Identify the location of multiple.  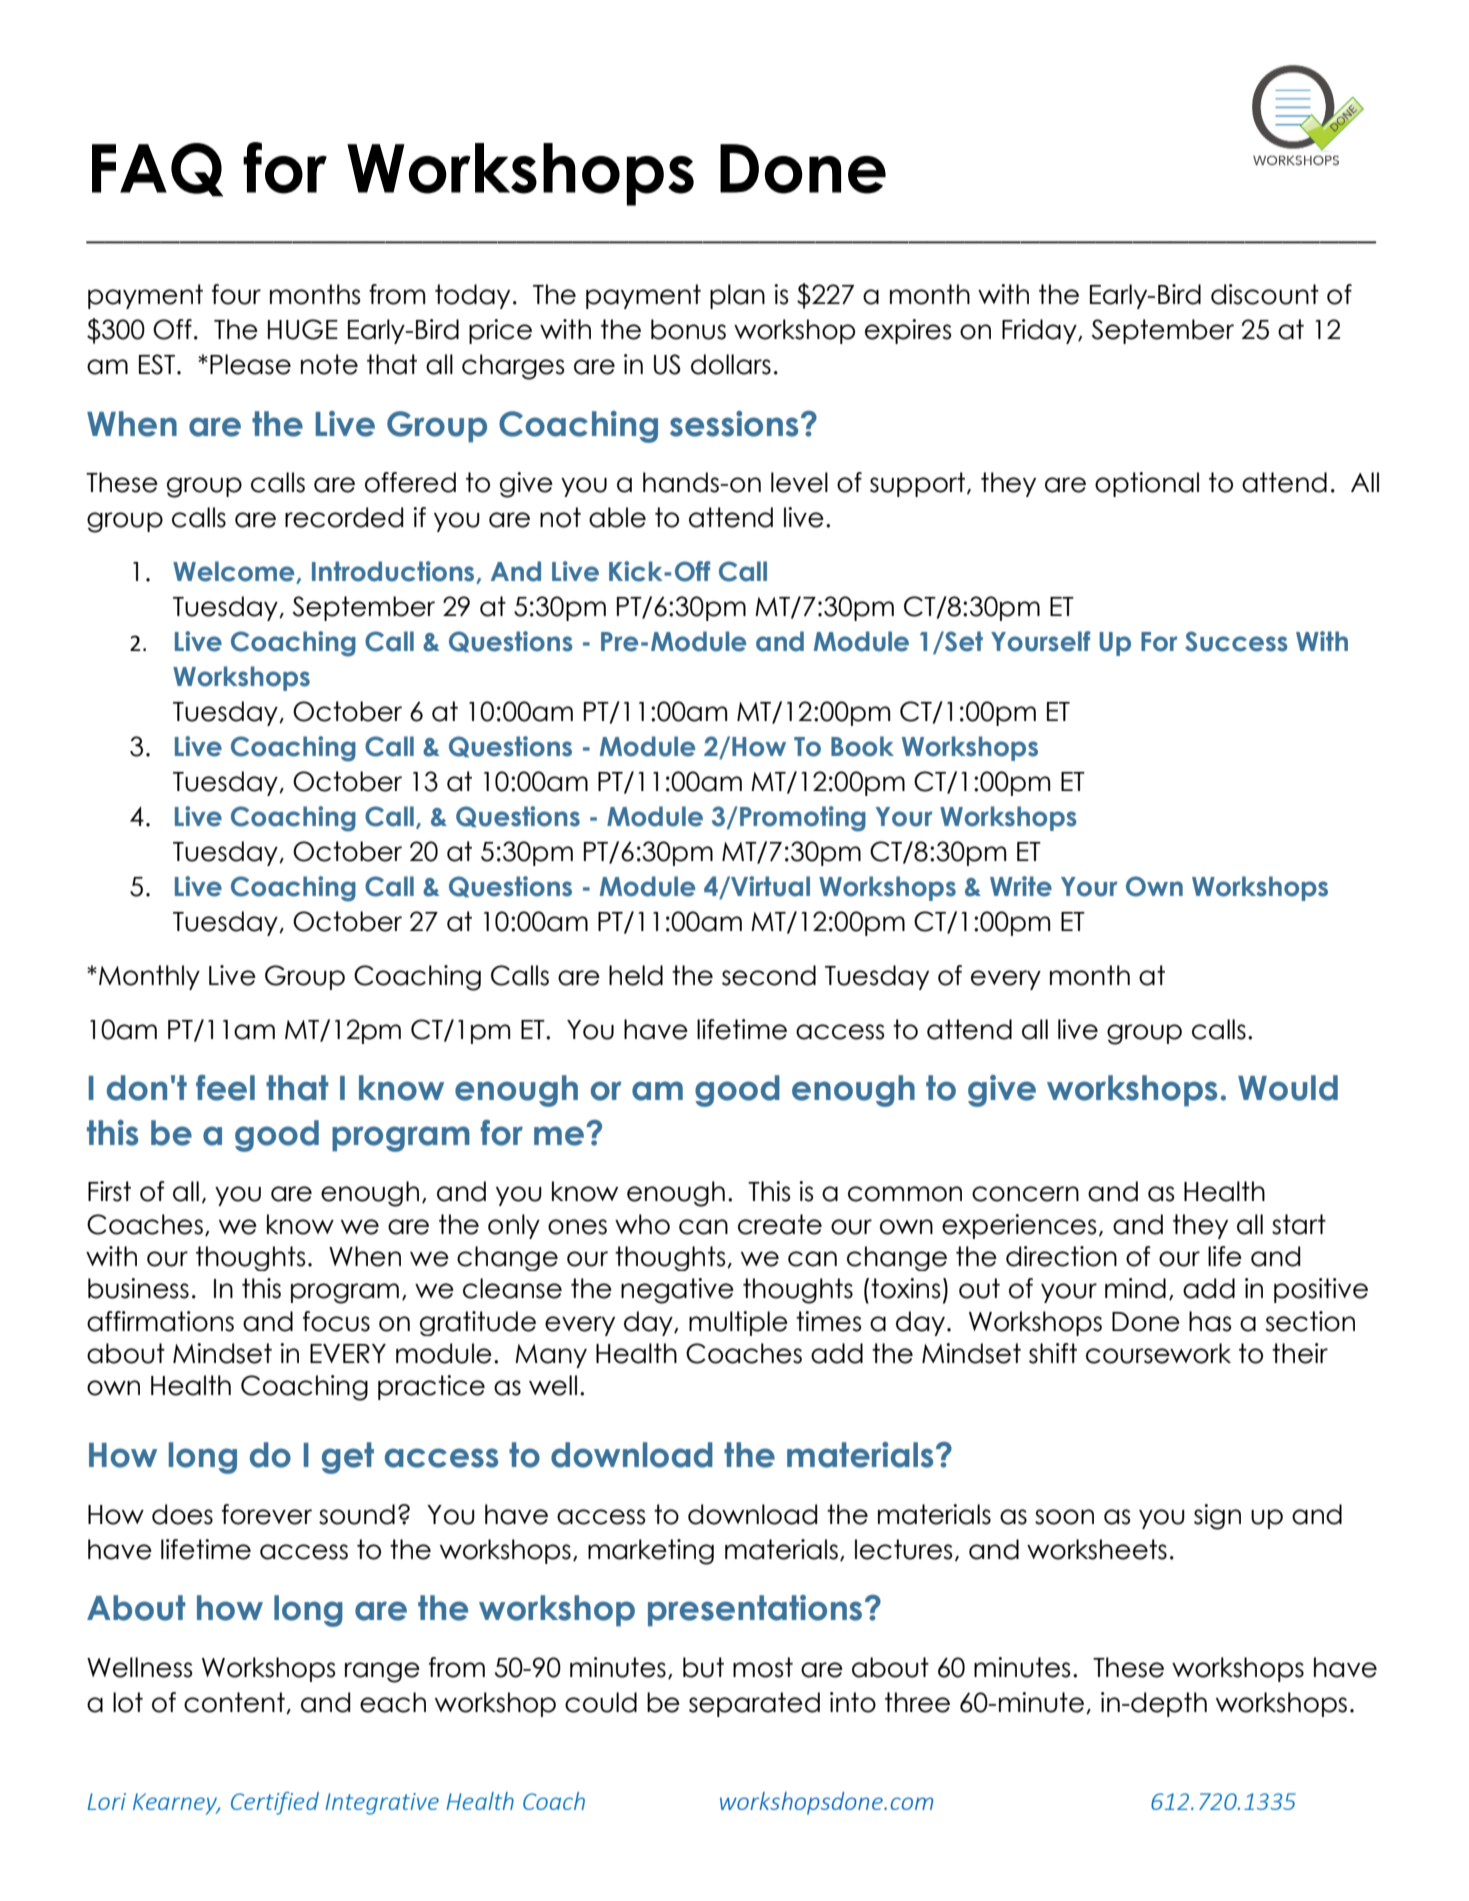
(738, 1323).
